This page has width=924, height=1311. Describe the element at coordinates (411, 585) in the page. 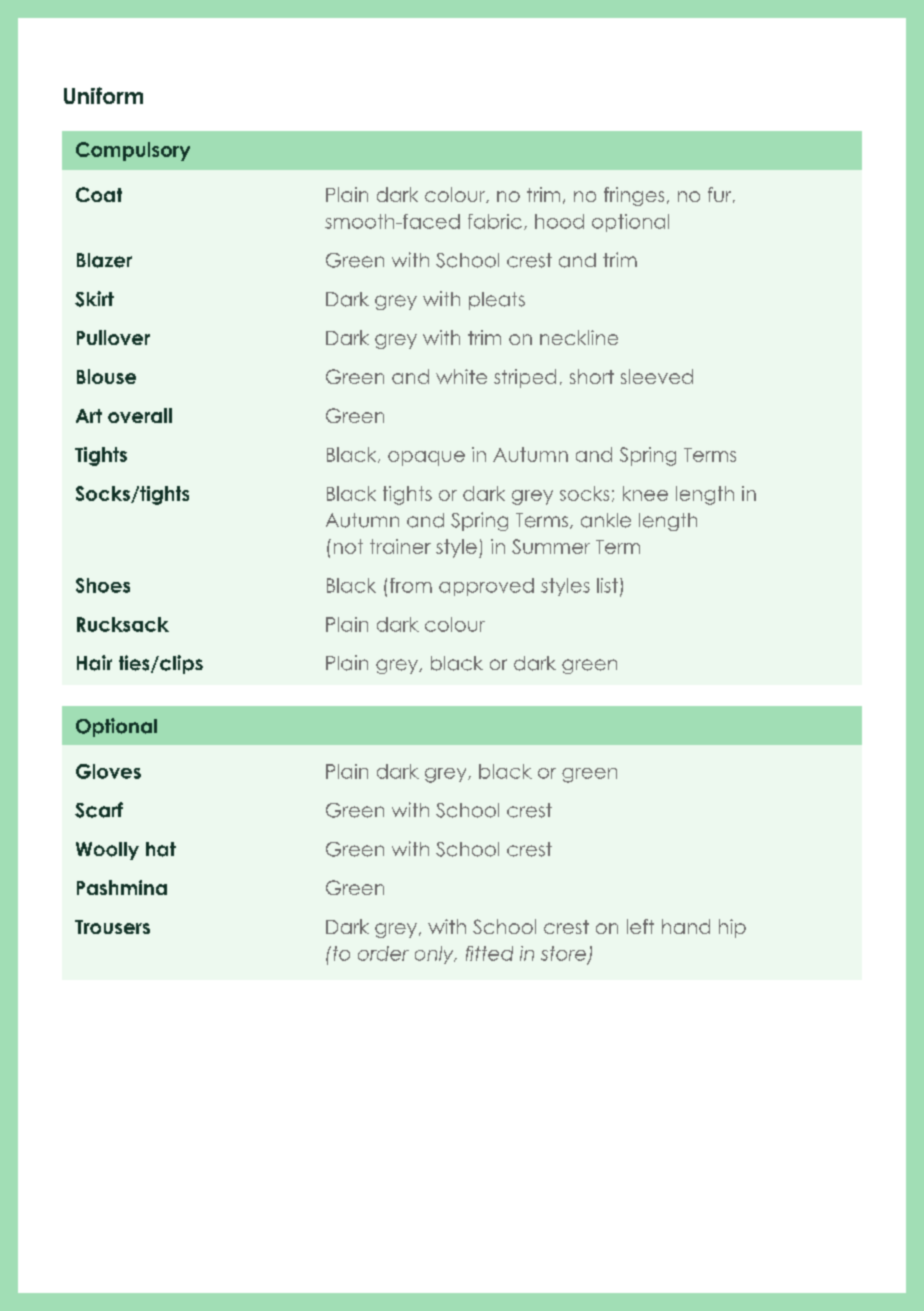

I see `from` at that location.
